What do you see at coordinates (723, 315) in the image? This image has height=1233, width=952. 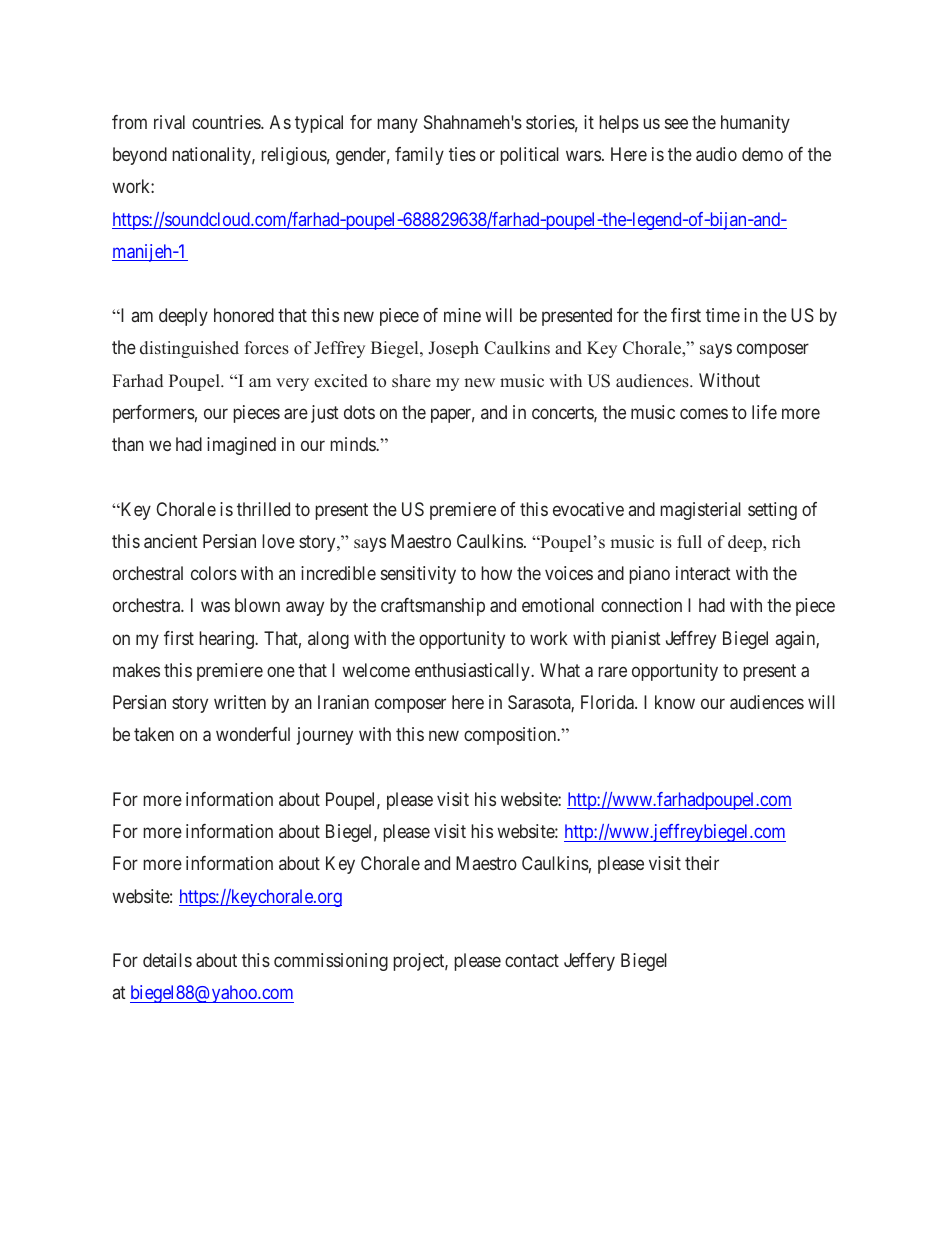 I see `time` at bounding box center [723, 315].
